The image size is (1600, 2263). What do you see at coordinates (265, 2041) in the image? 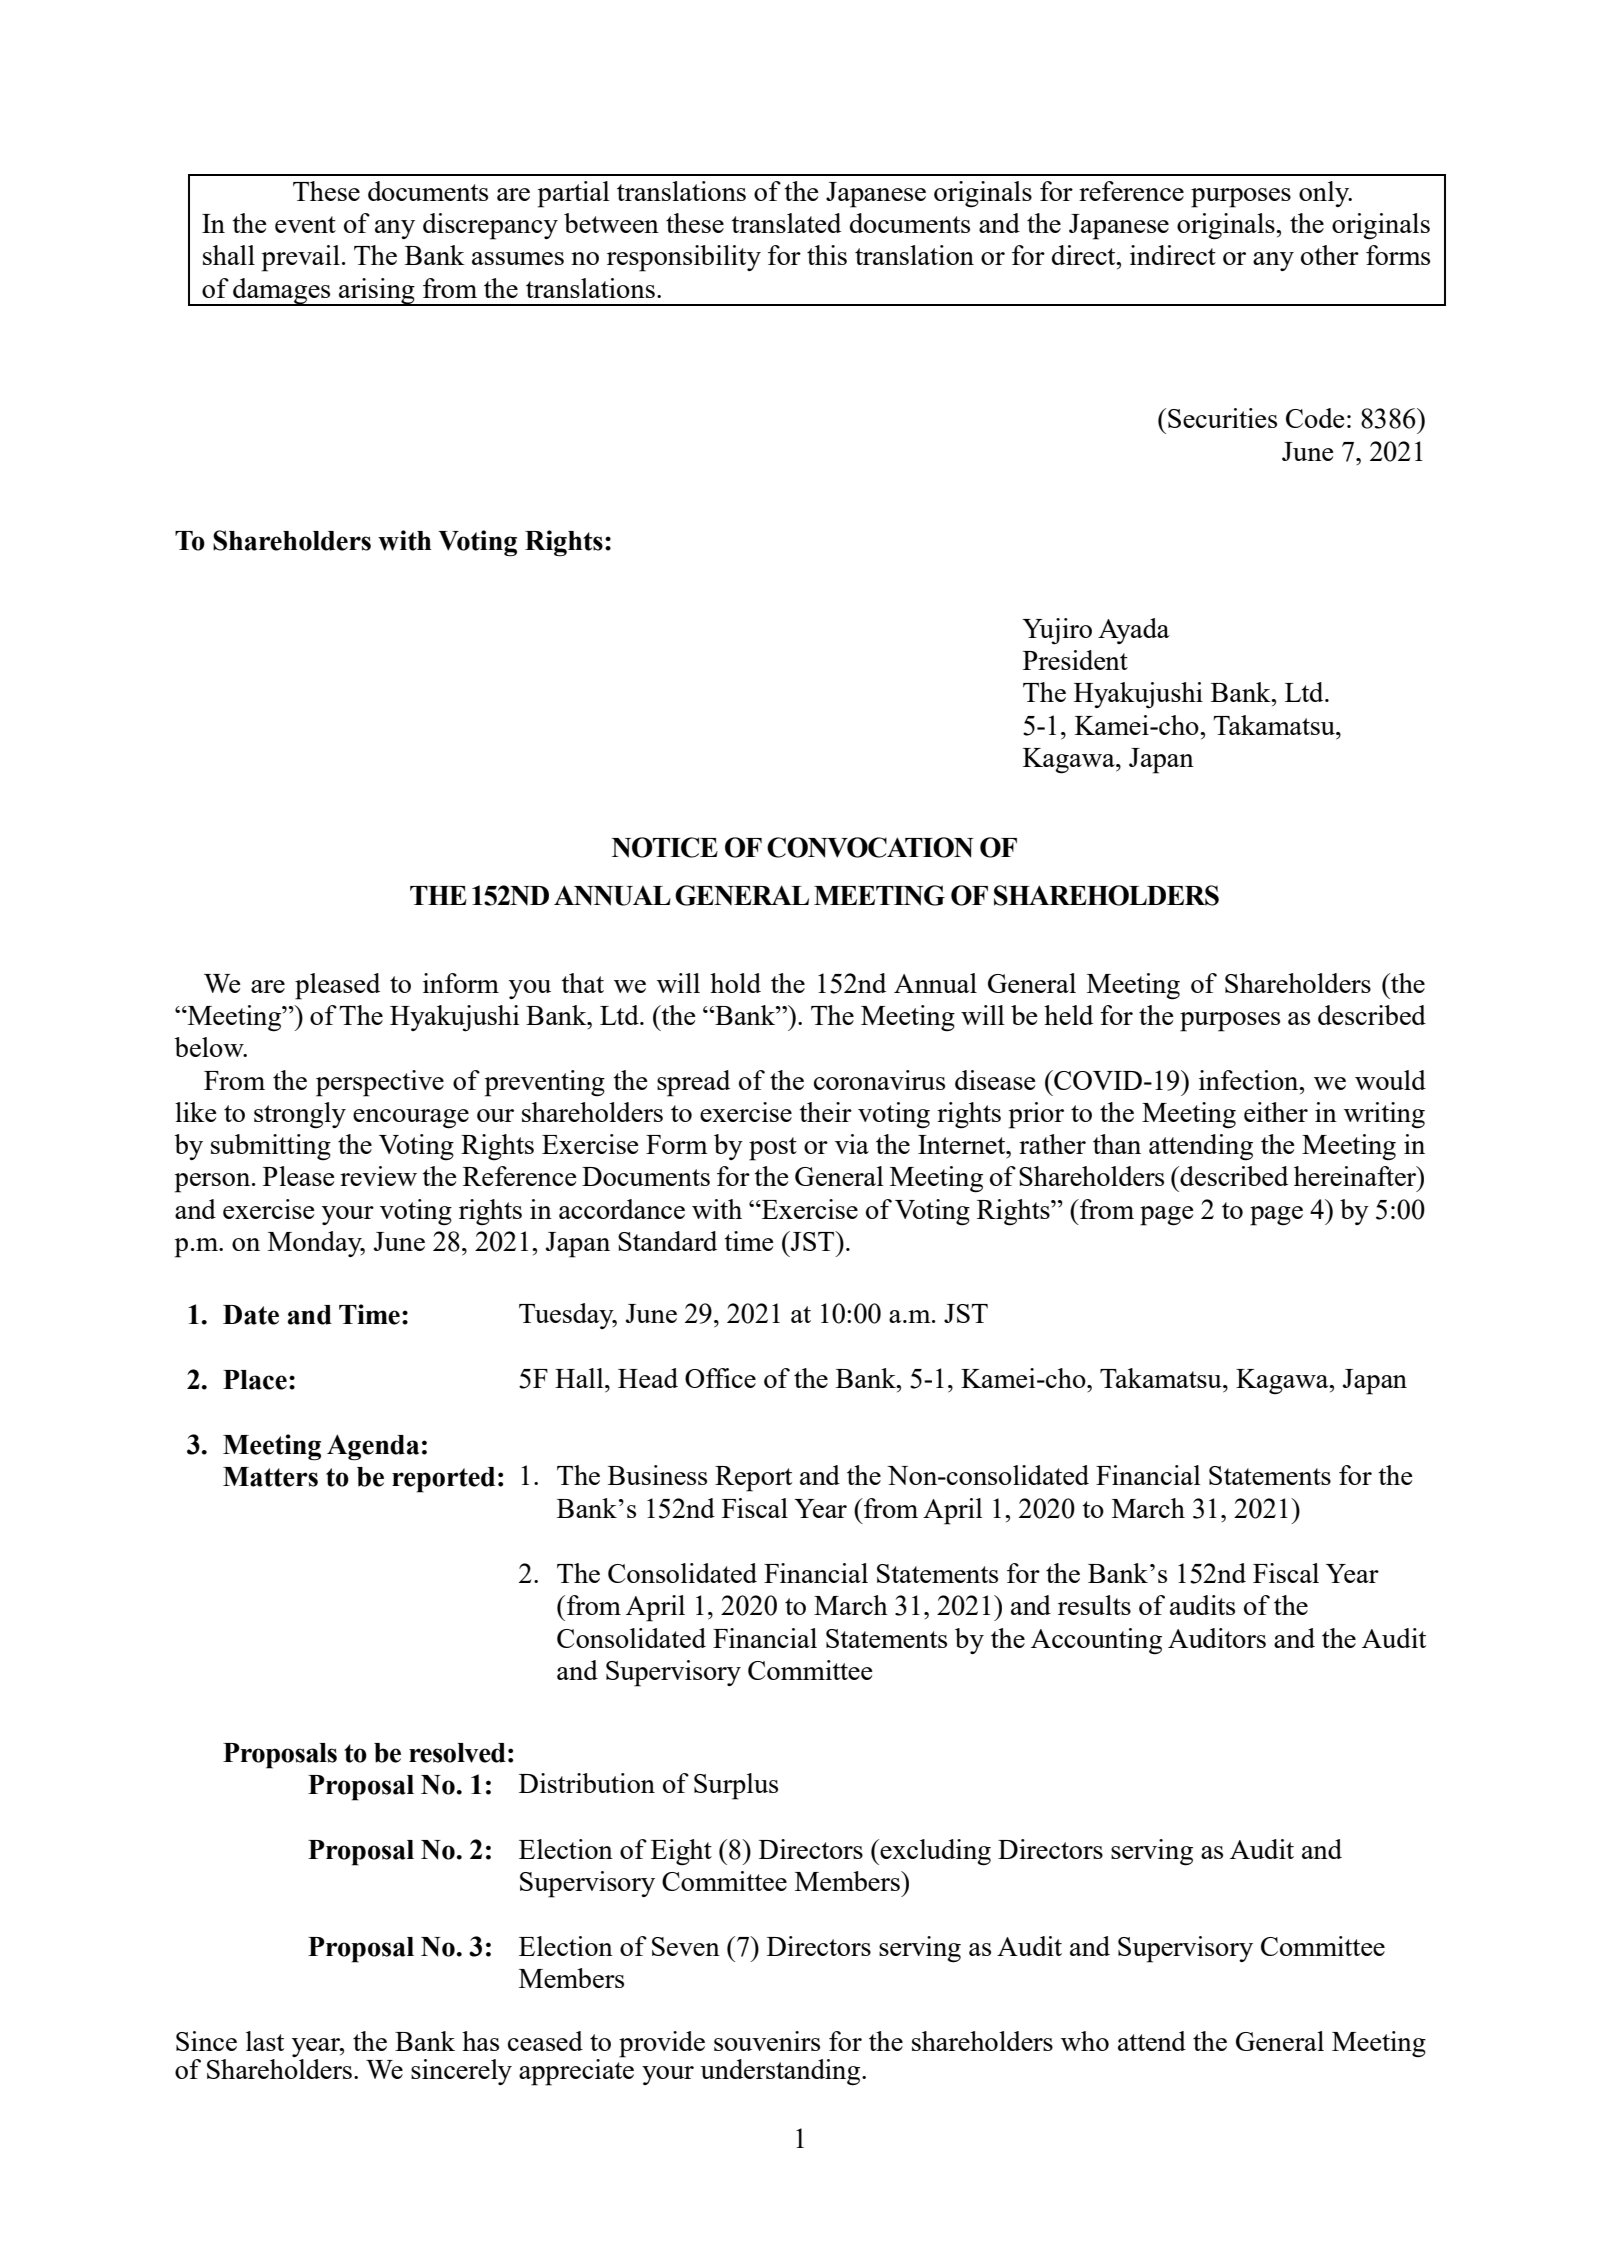
I see `last` at bounding box center [265, 2041].
